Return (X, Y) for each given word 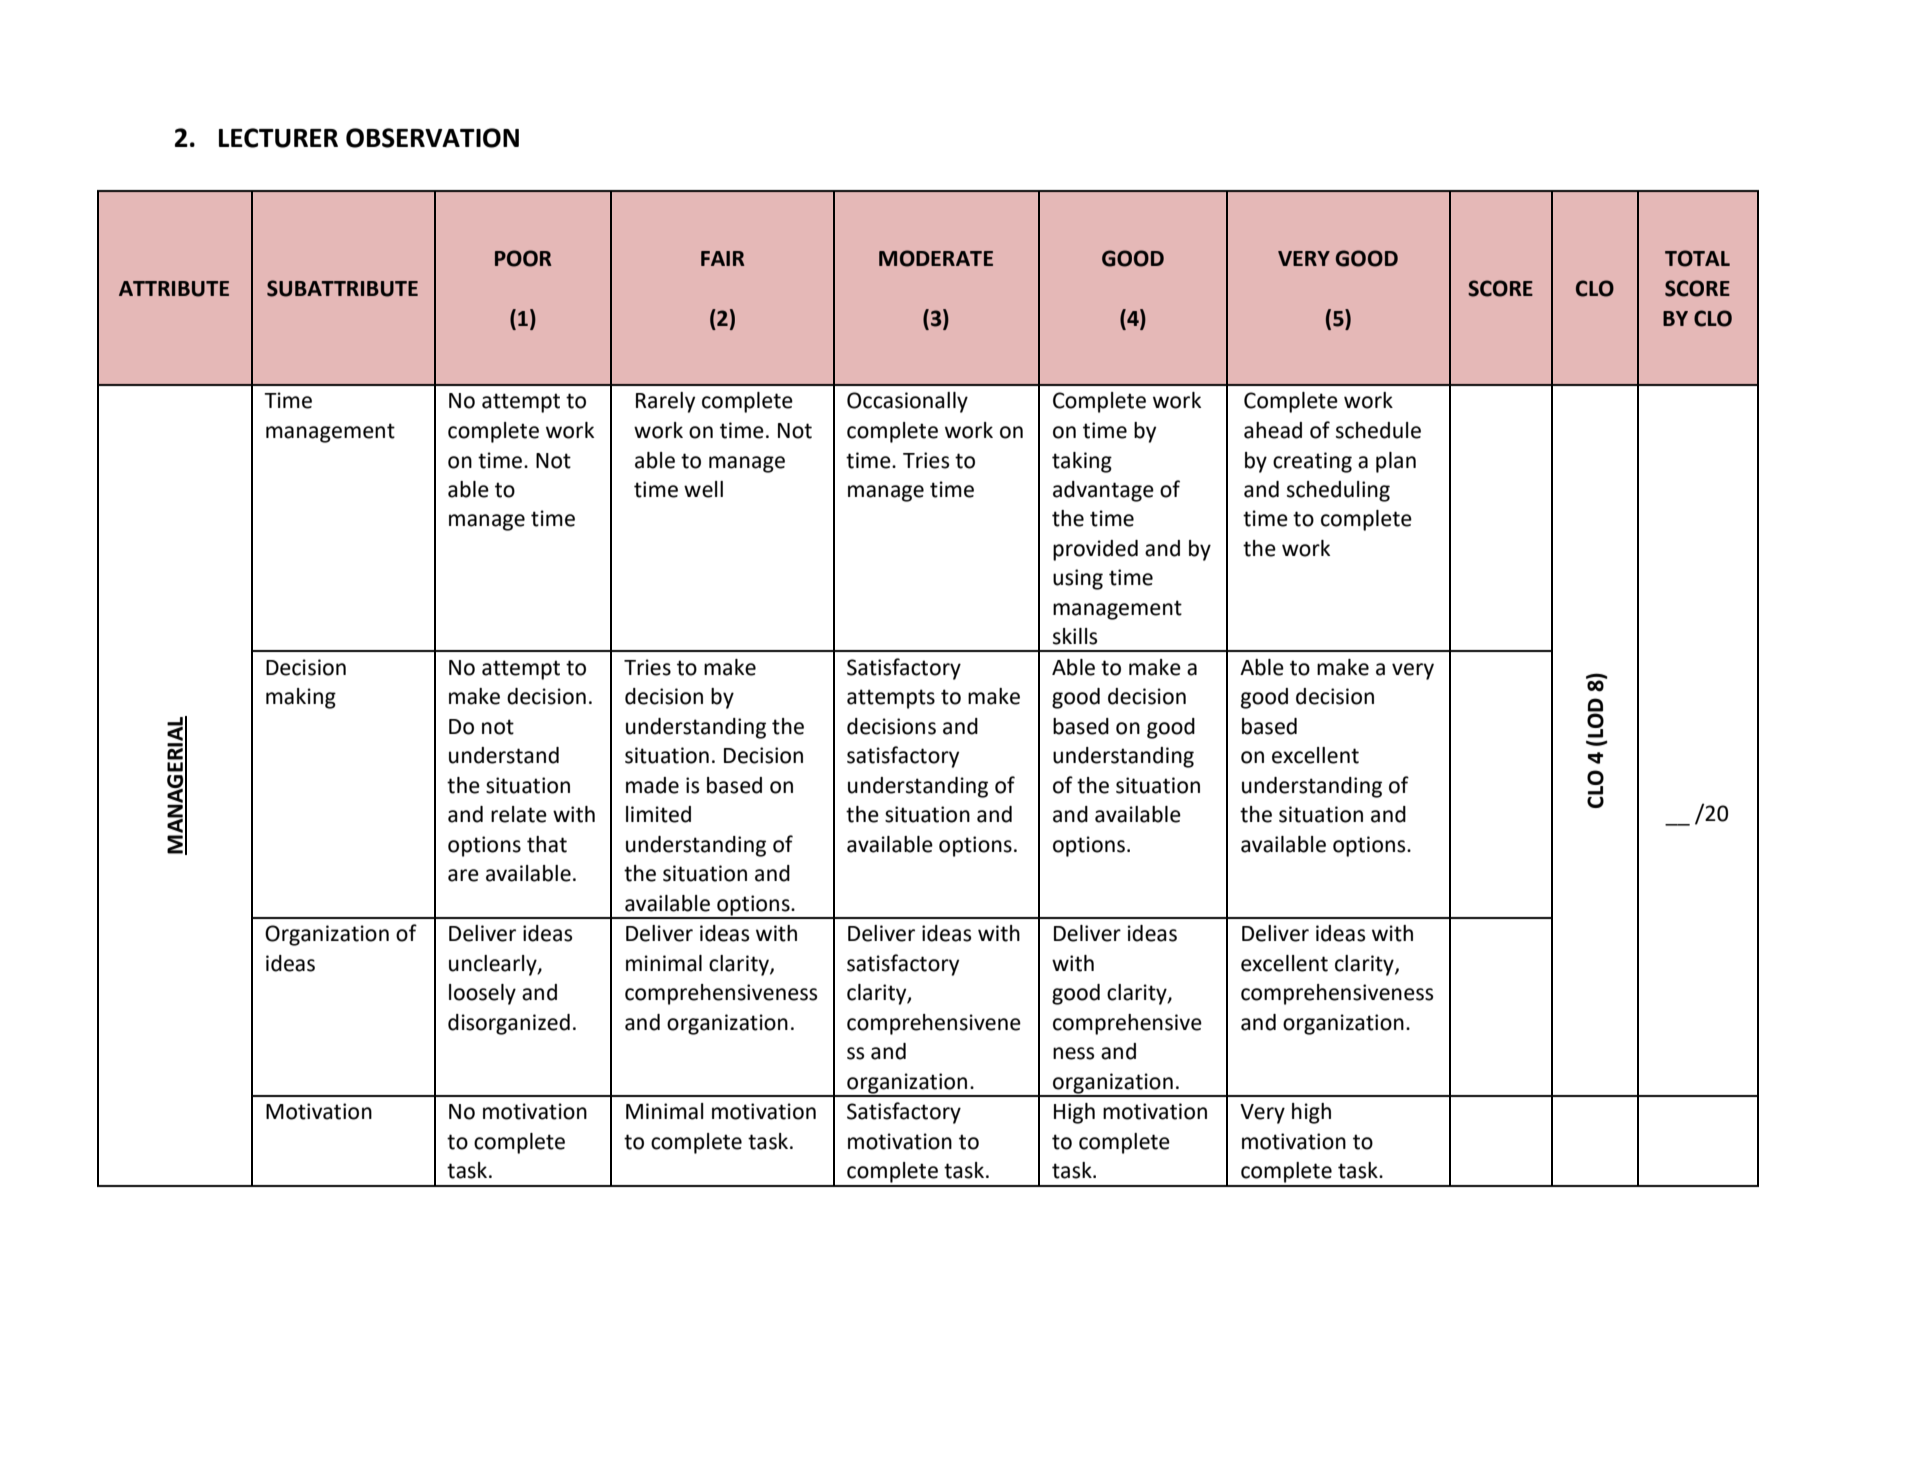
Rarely (665, 402)
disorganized (509, 1024)
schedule (1378, 430)
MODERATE (936, 258)
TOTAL (1697, 258)
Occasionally (907, 402)
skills (1075, 636)
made (652, 785)
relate (519, 814)
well (703, 489)
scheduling (1338, 491)
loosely (482, 994)
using (1078, 579)
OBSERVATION (432, 138)
